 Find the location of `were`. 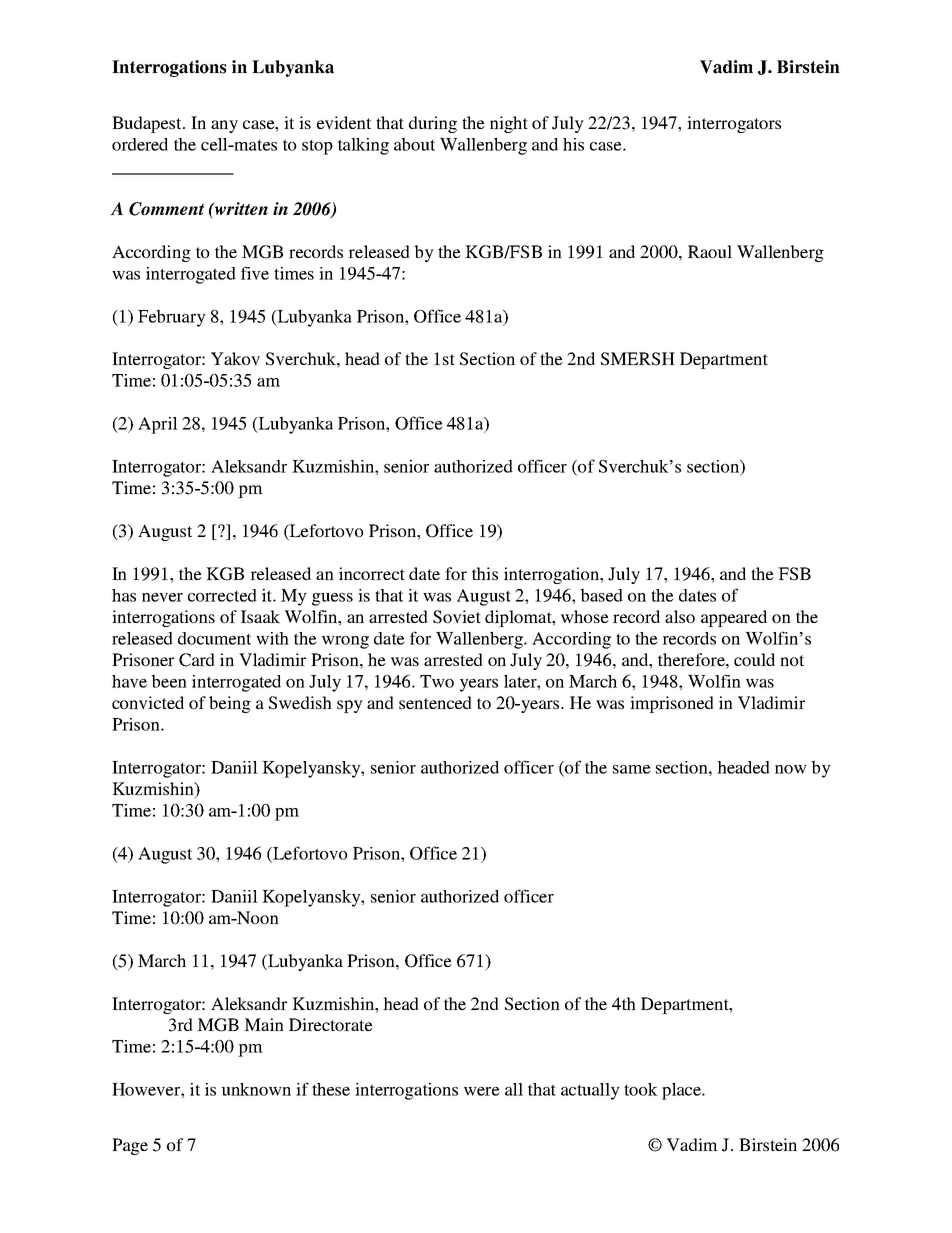

were is located at coordinates (482, 1091).
